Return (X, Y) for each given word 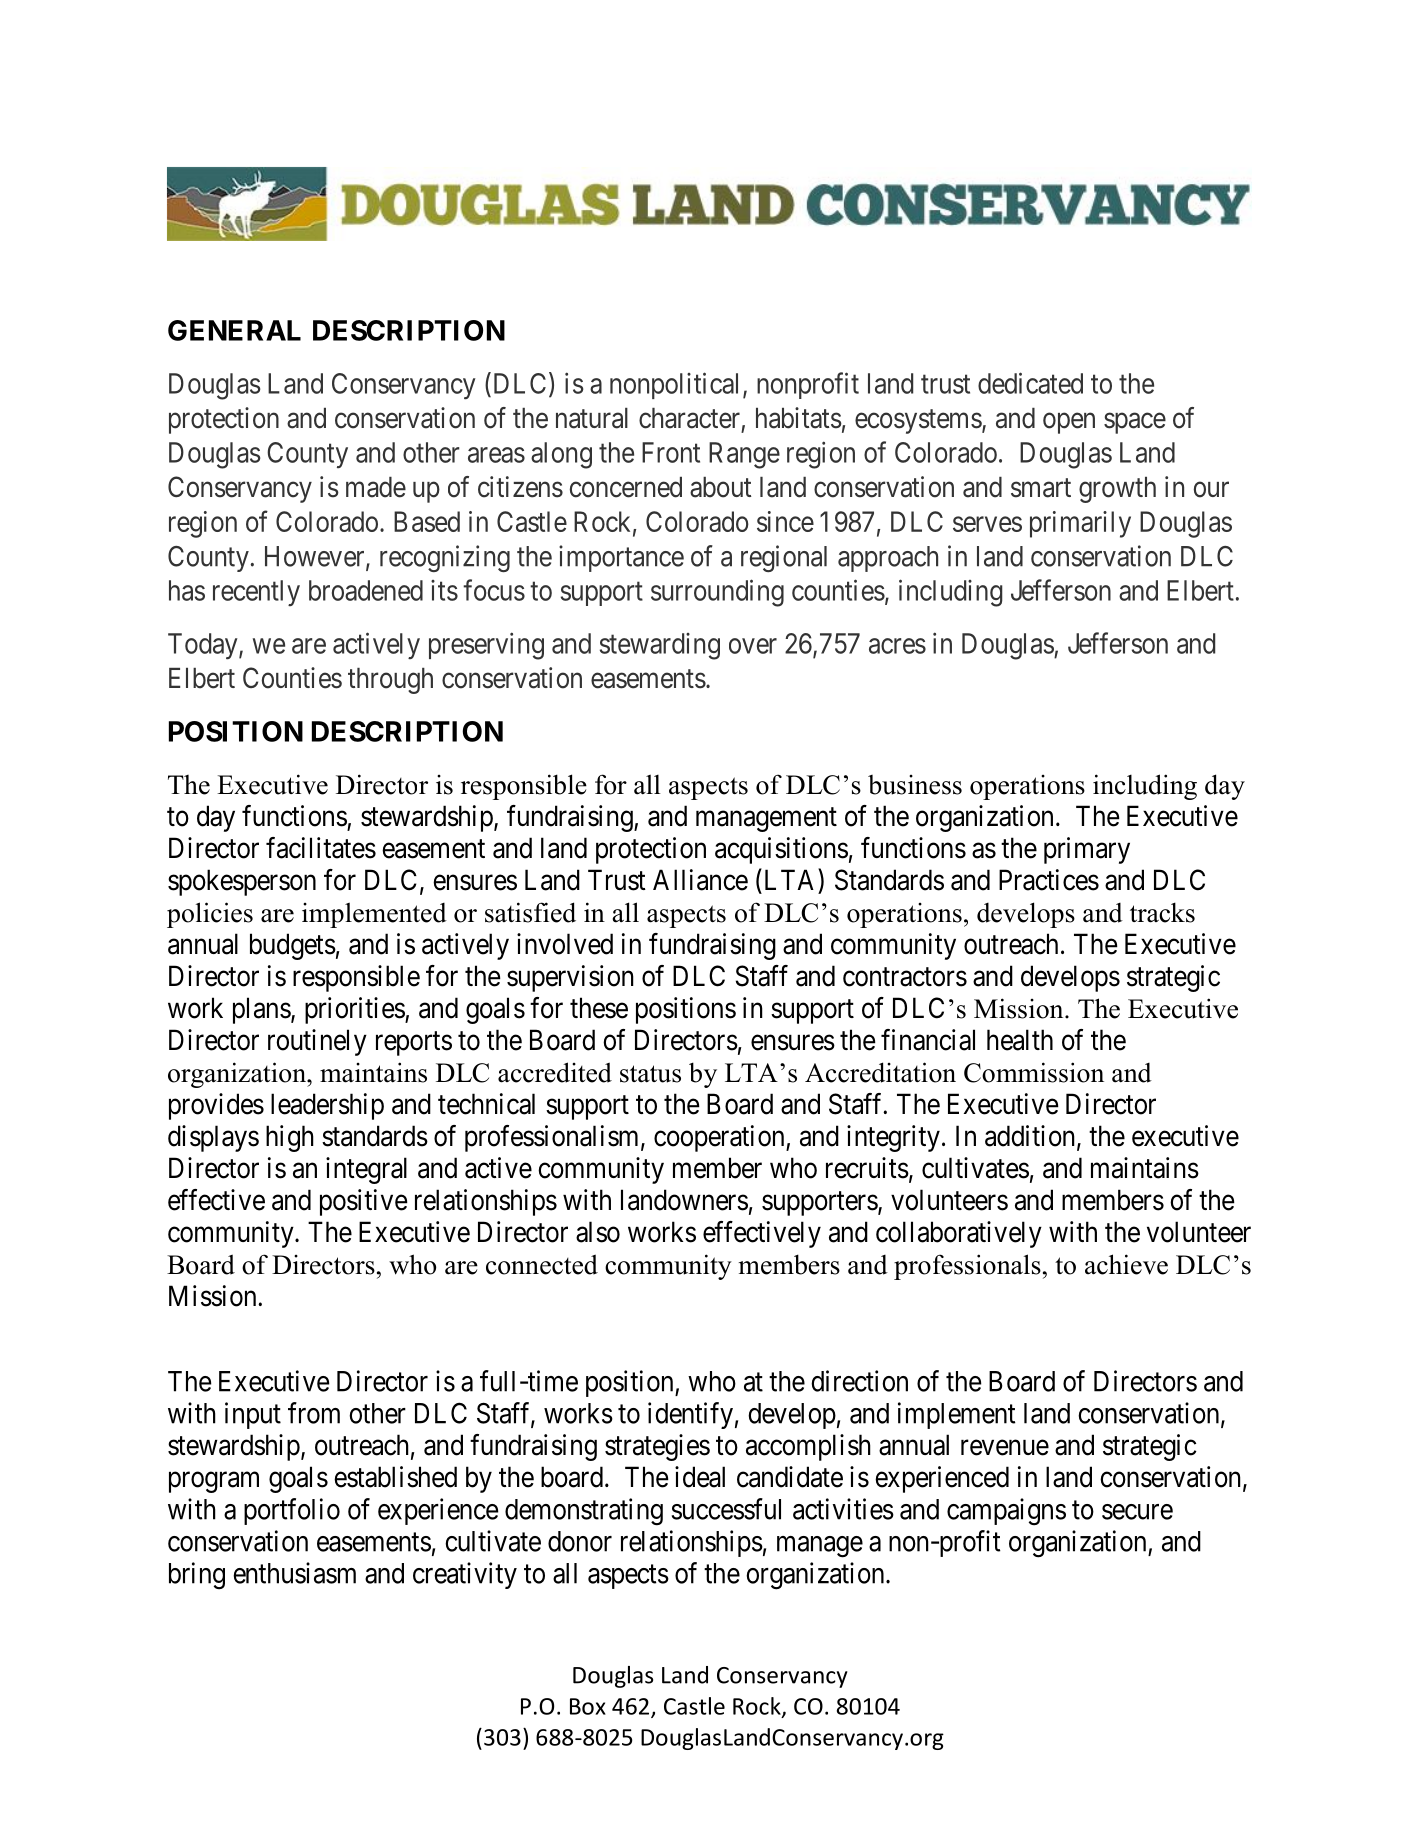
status (650, 1074)
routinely (317, 1042)
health (1020, 1040)
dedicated (1030, 383)
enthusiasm (294, 1573)
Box (588, 1706)
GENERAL (234, 330)
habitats (799, 418)
